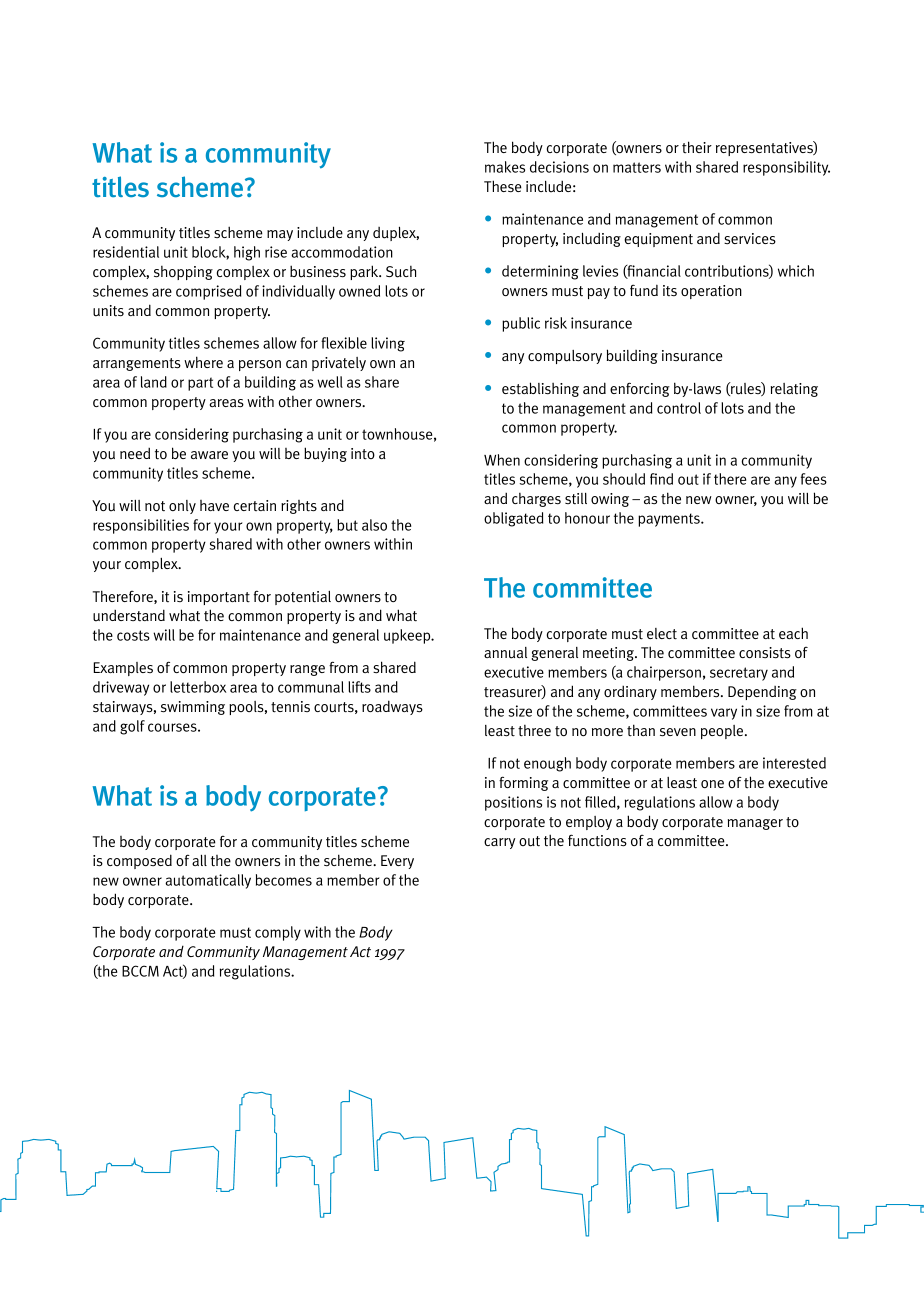 The width and height of the screenshot is (924, 1308). I want to click on relating, so click(794, 390).
